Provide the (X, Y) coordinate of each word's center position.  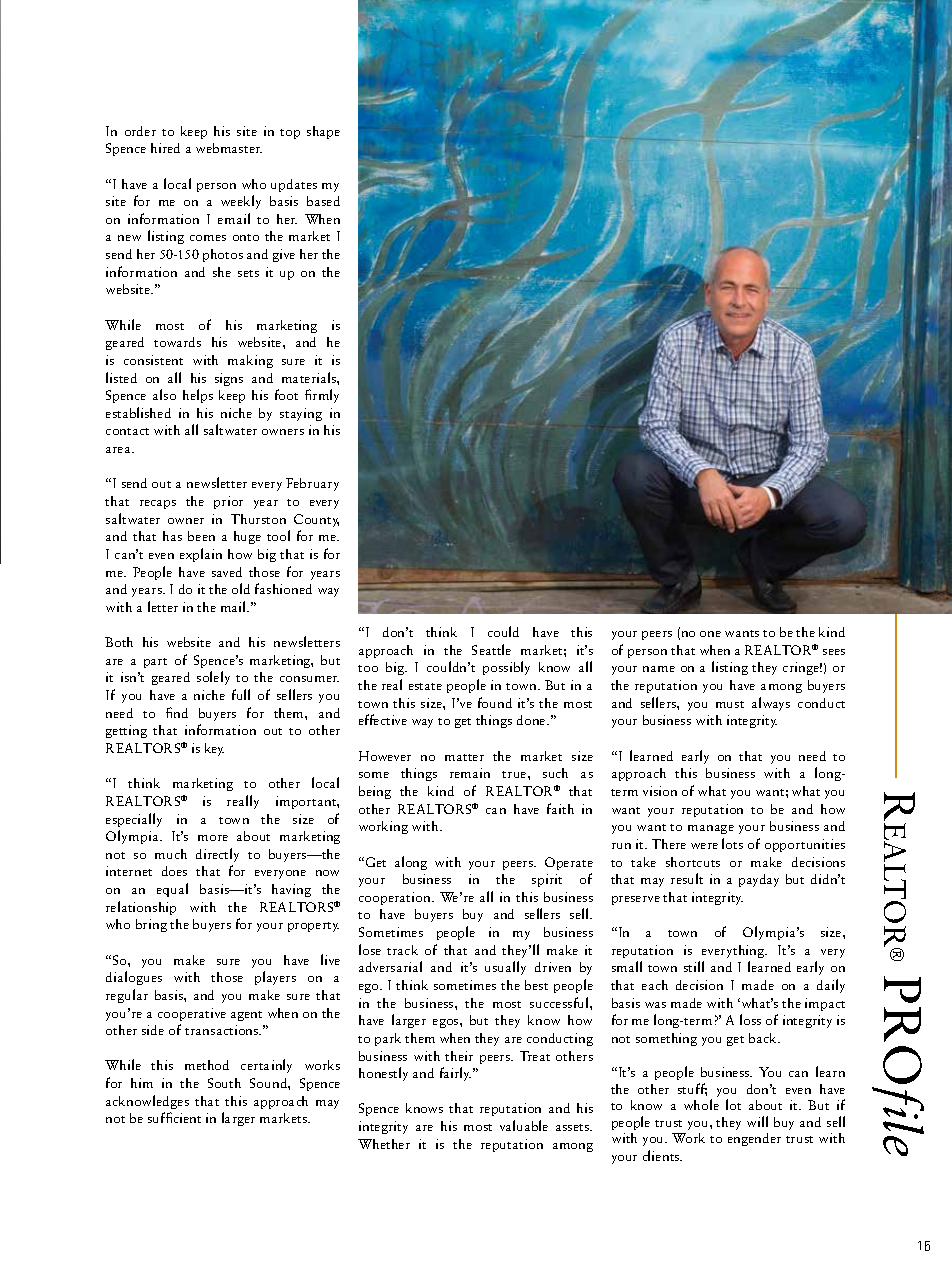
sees (834, 652)
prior (228, 502)
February (312, 484)
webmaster (229, 148)
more (213, 838)
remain (470, 773)
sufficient (174, 1117)
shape (323, 132)
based (323, 201)
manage (711, 829)
